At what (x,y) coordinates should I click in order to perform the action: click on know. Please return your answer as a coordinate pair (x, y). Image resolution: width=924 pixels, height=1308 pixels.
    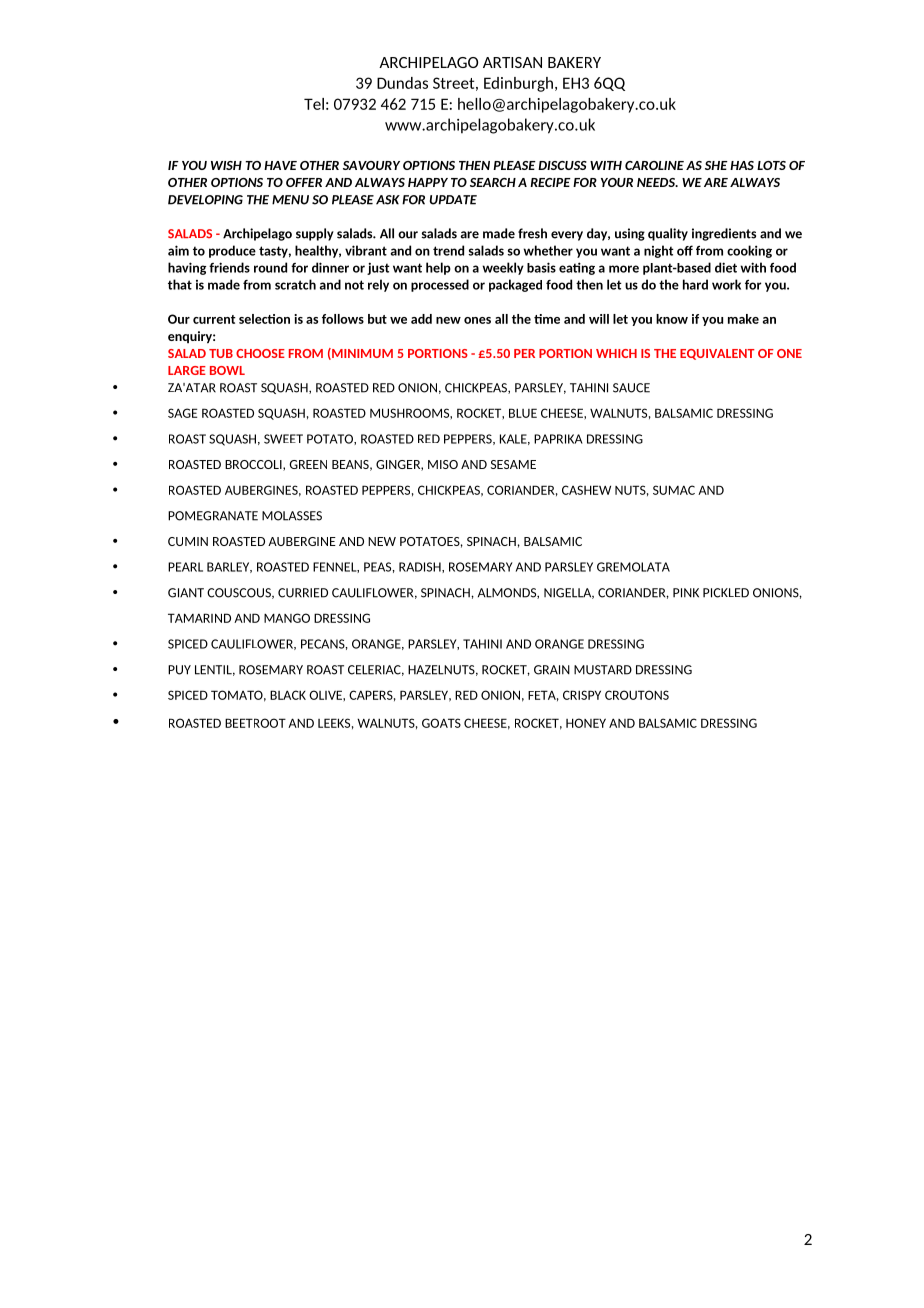
    Looking at the image, I should click on (672, 319).
